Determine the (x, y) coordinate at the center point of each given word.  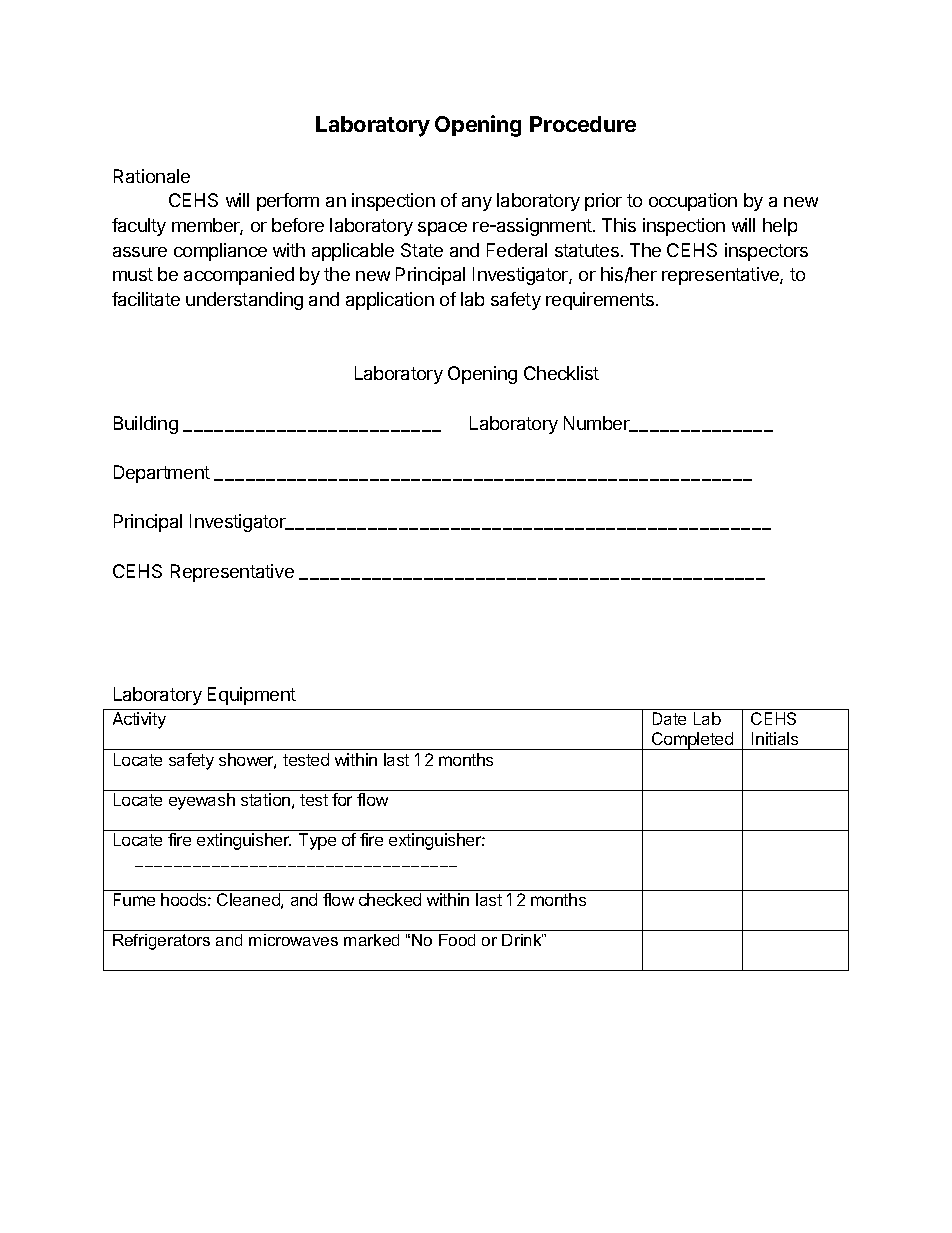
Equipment (252, 696)
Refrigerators (161, 942)
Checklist (561, 373)
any (477, 204)
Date (669, 718)
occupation (693, 202)
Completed (692, 741)
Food (457, 940)
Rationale (152, 176)
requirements (600, 301)
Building (146, 425)
